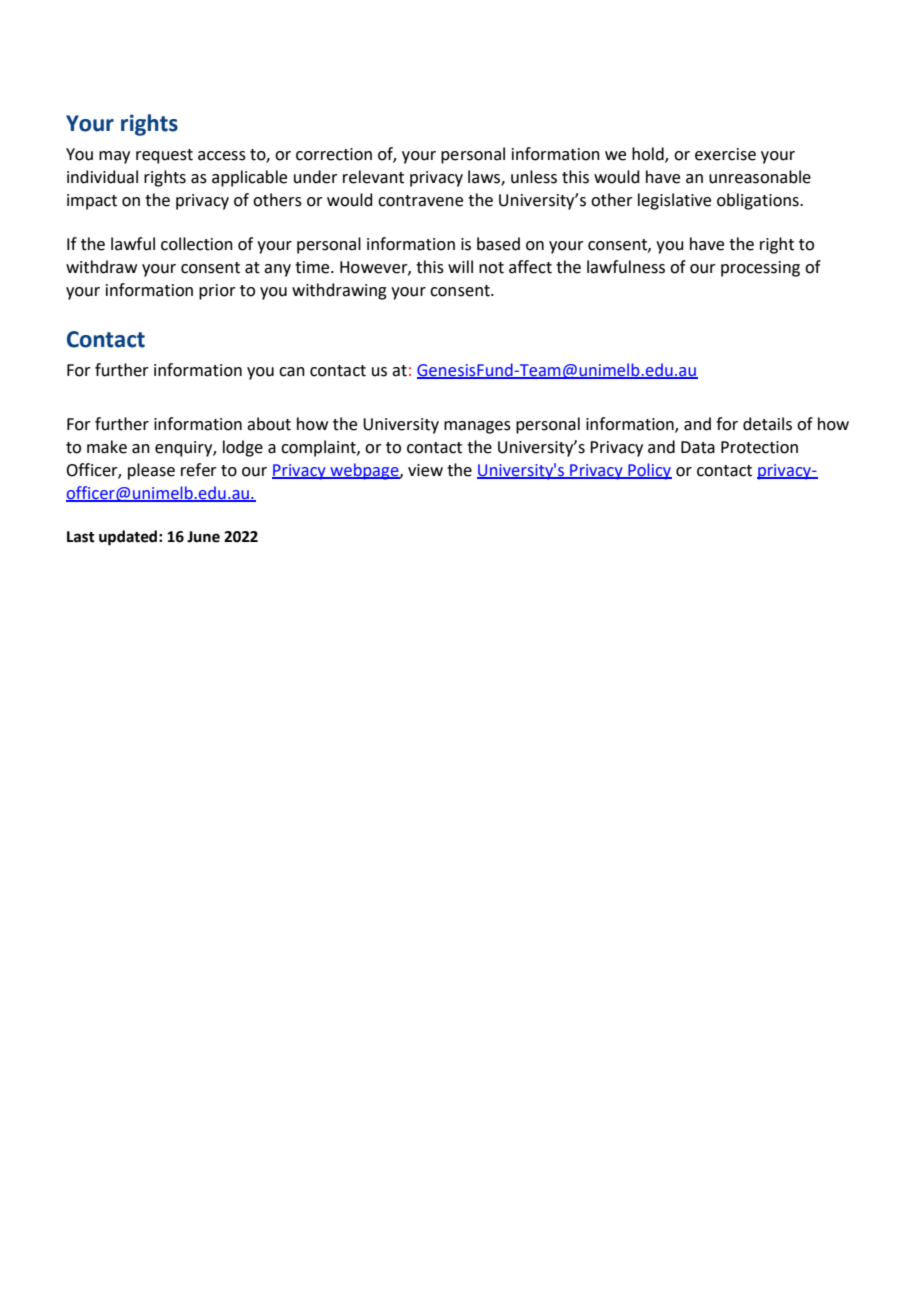 The height and width of the page is (1308, 924). Describe the element at coordinates (107, 447) in the page. I see `make` at that location.
